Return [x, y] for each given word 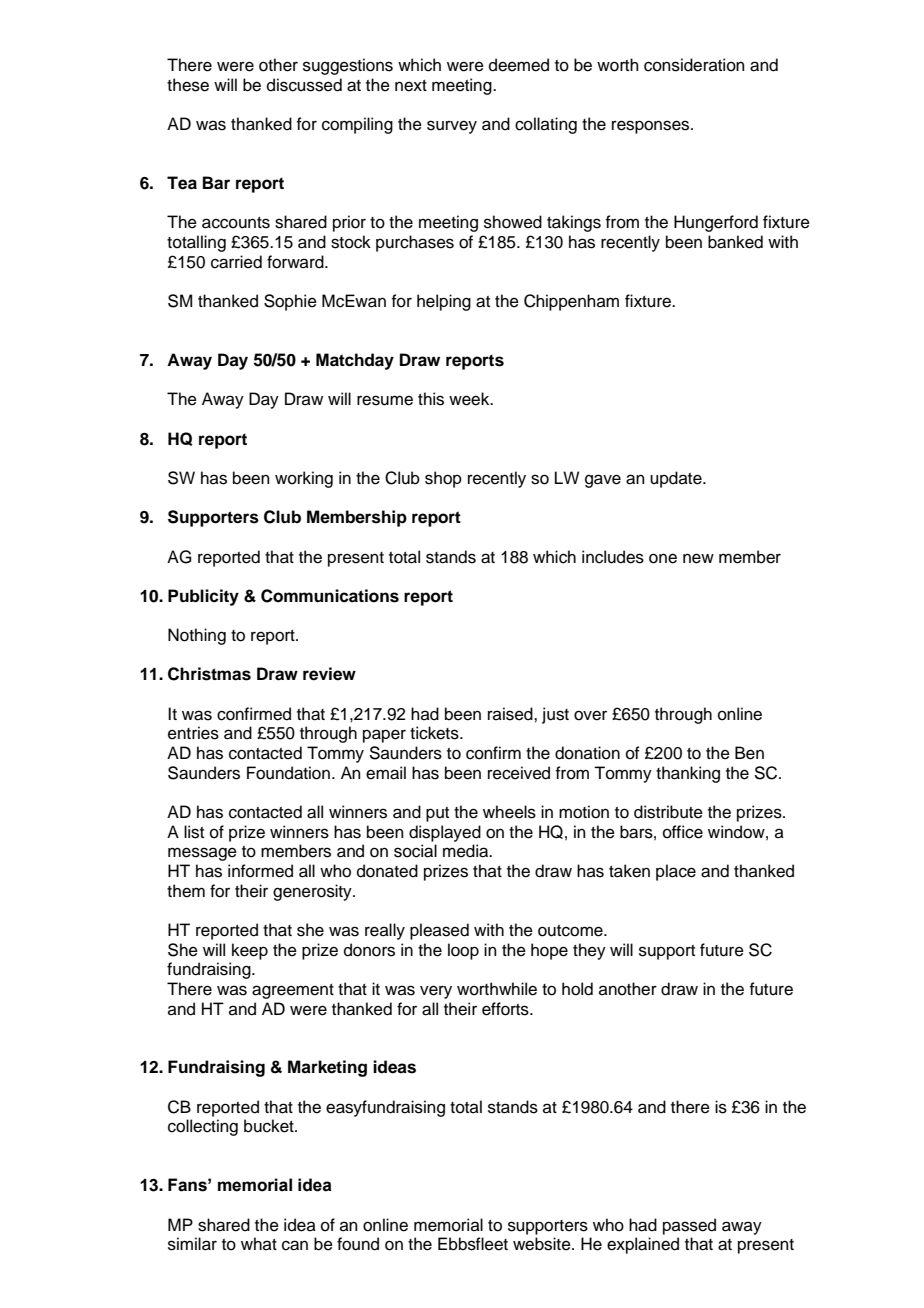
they [589, 951]
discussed [304, 85]
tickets [435, 733]
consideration [694, 65]
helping [444, 302]
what [259, 1243]
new [698, 558]
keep [250, 951]
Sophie [290, 302]
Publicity [203, 597]
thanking [688, 774]
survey [452, 127]
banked [735, 242]
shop [443, 479]
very [436, 992]
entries [193, 733]
